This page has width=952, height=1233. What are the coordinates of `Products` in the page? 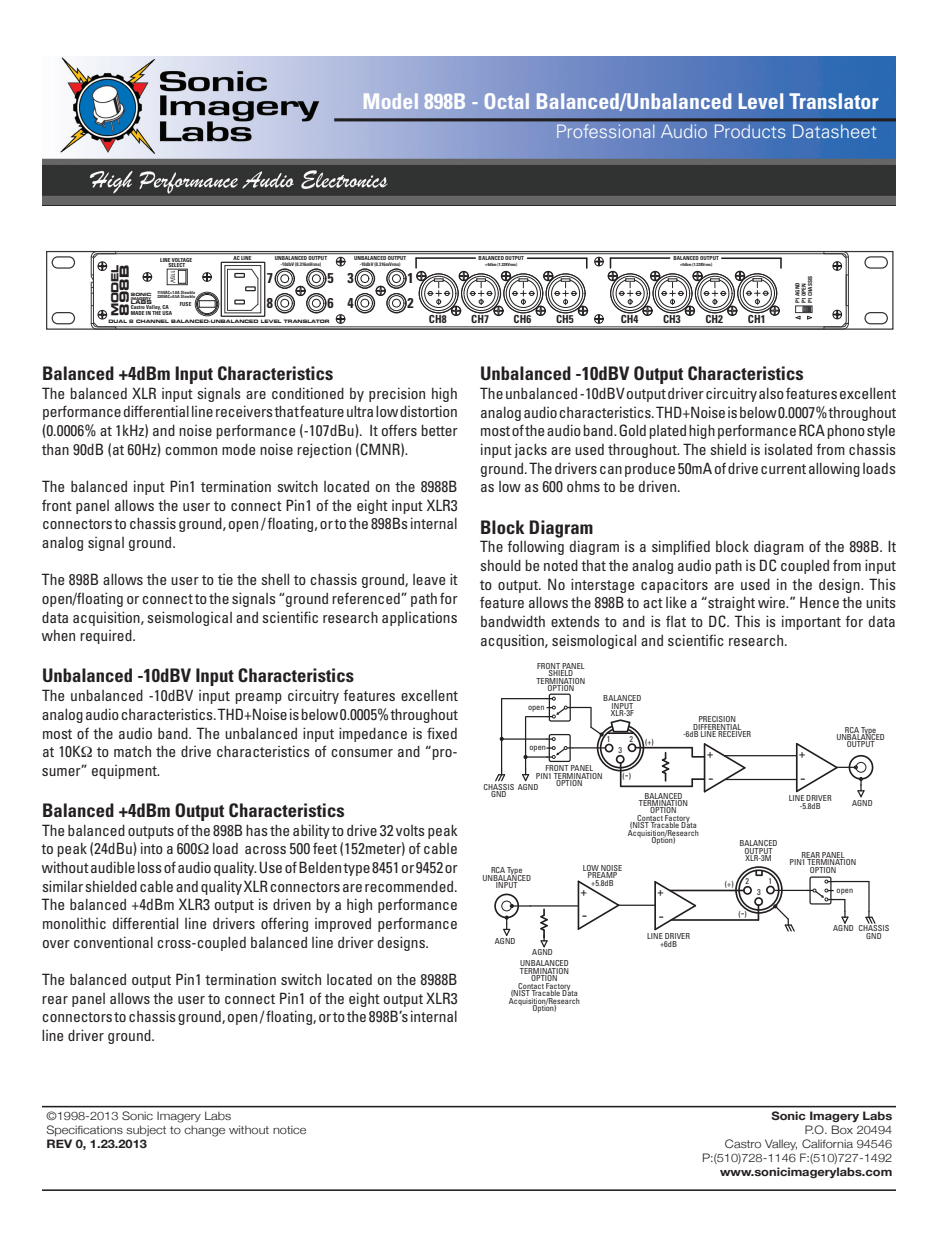 It's located at (750, 131).
